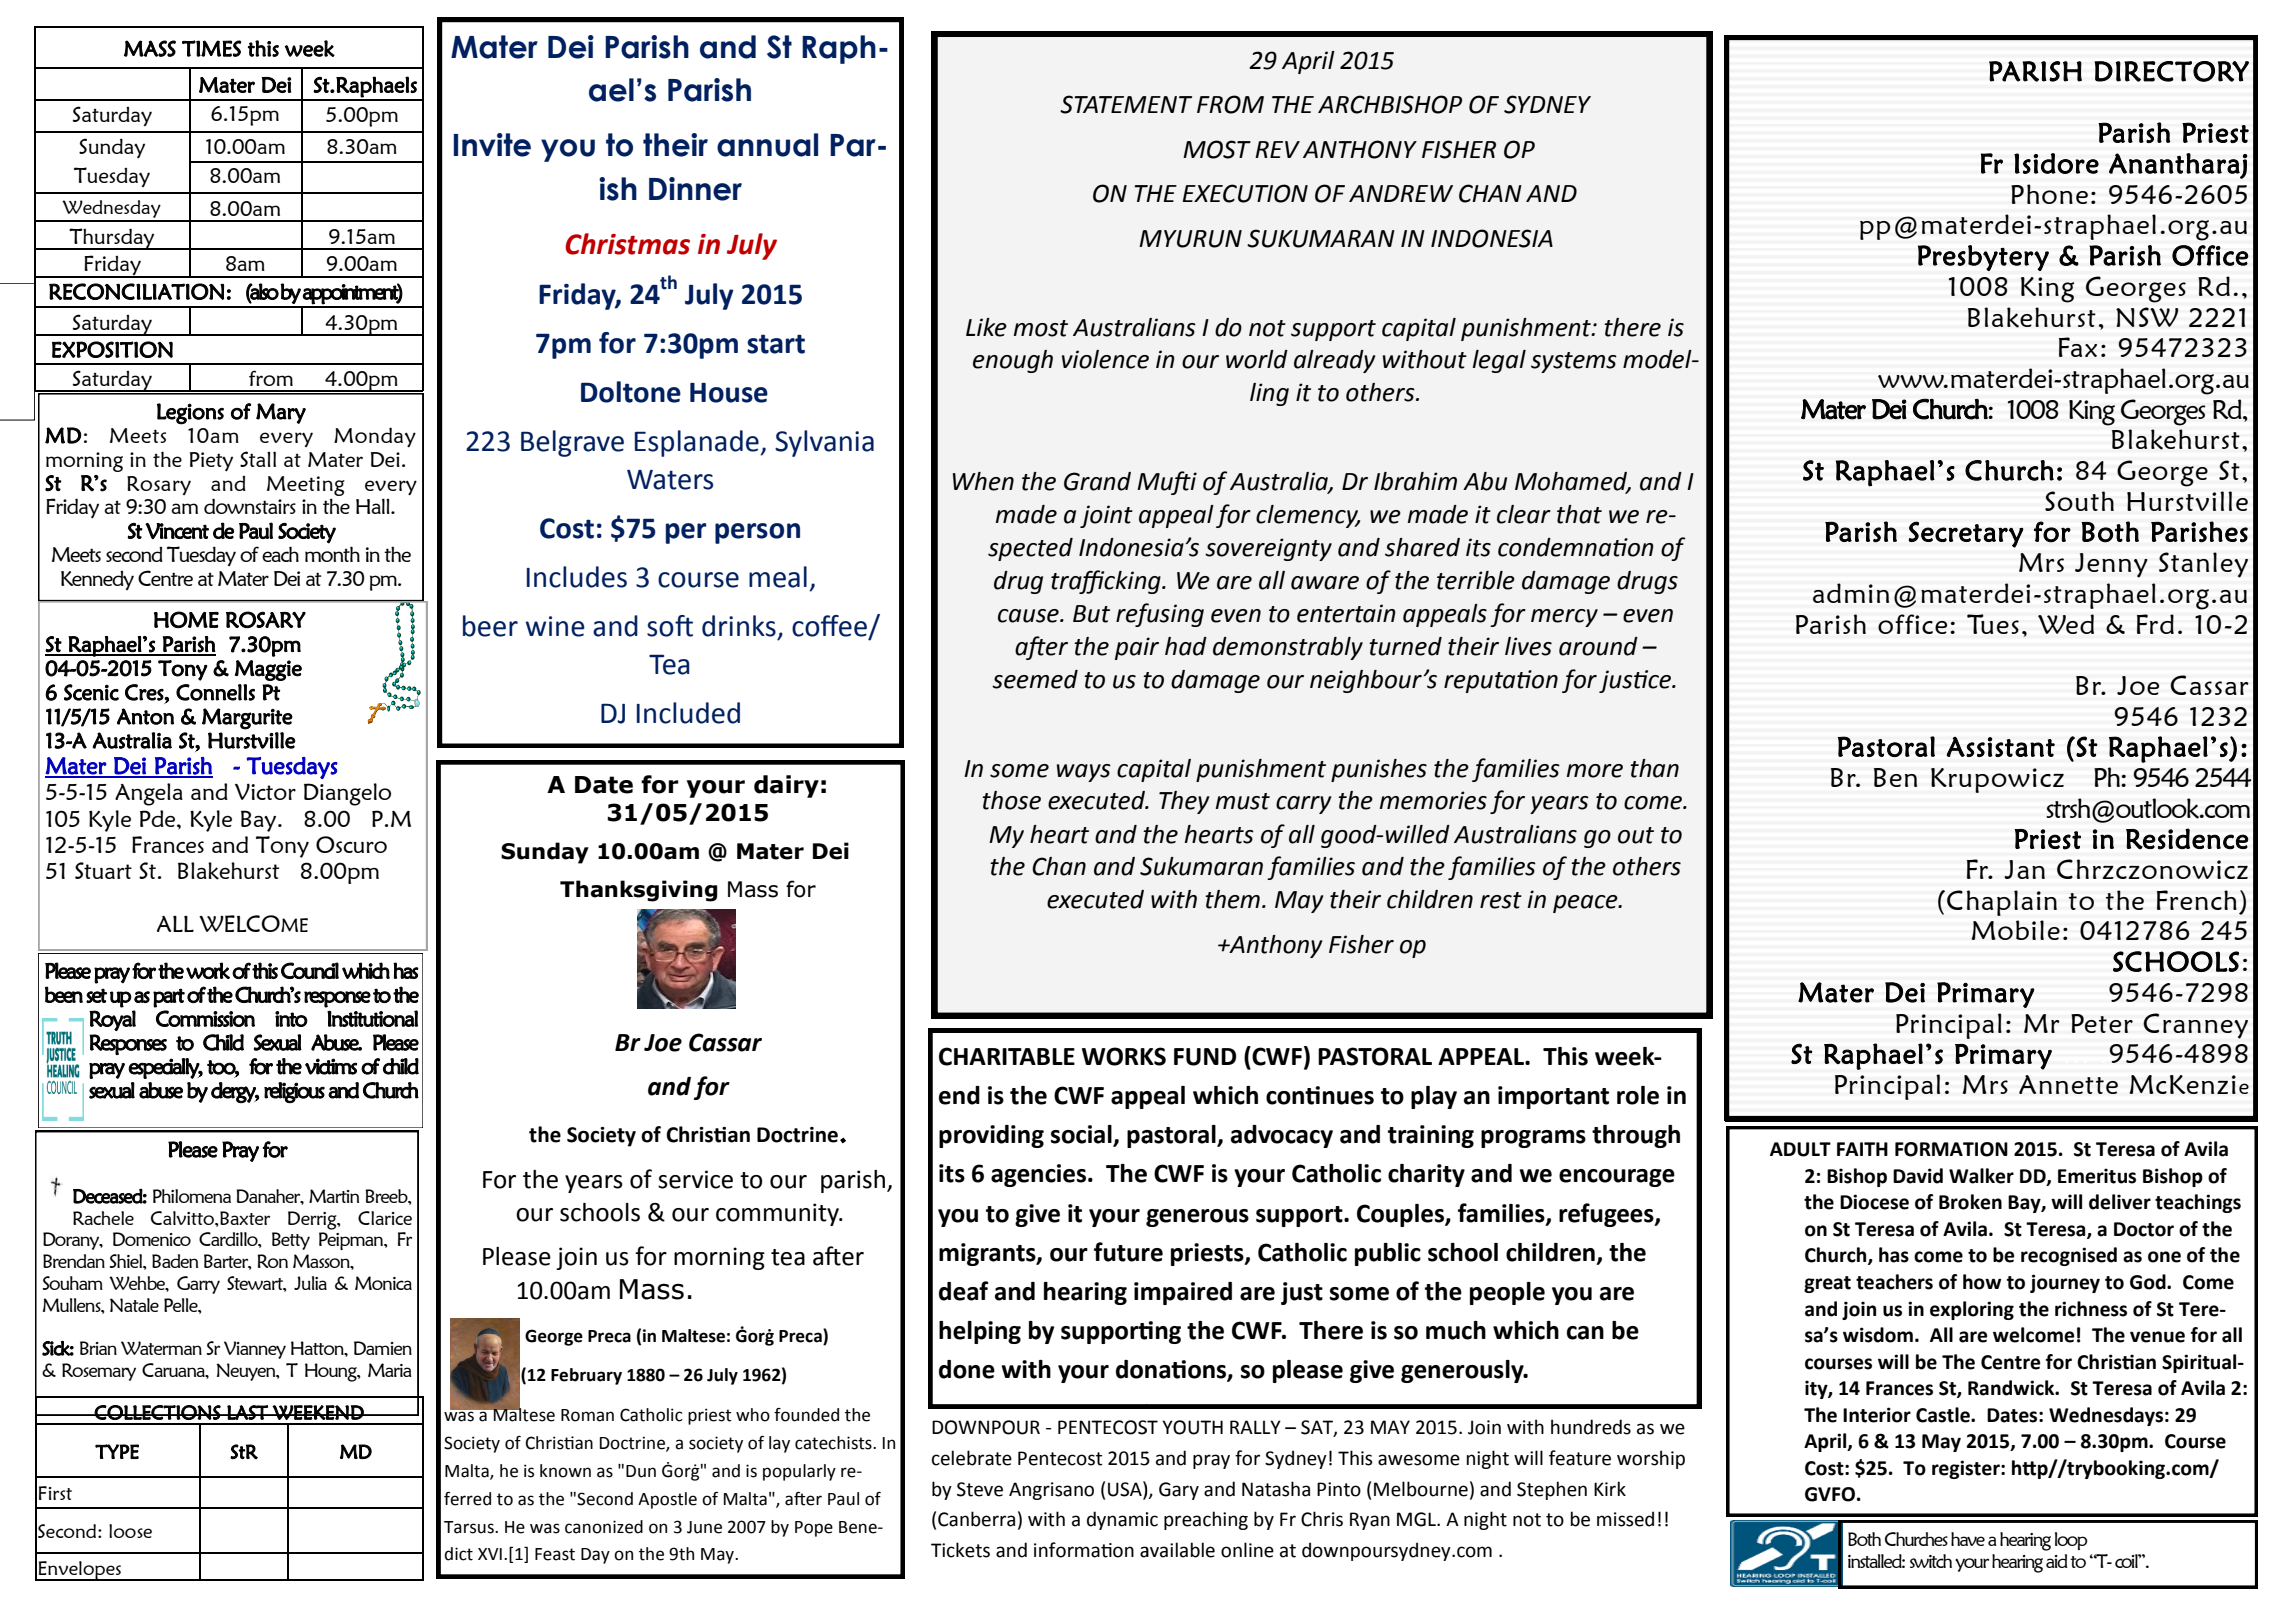  Describe the element at coordinates (470, 1527) in the page. I see `Tarsus` at that location.
